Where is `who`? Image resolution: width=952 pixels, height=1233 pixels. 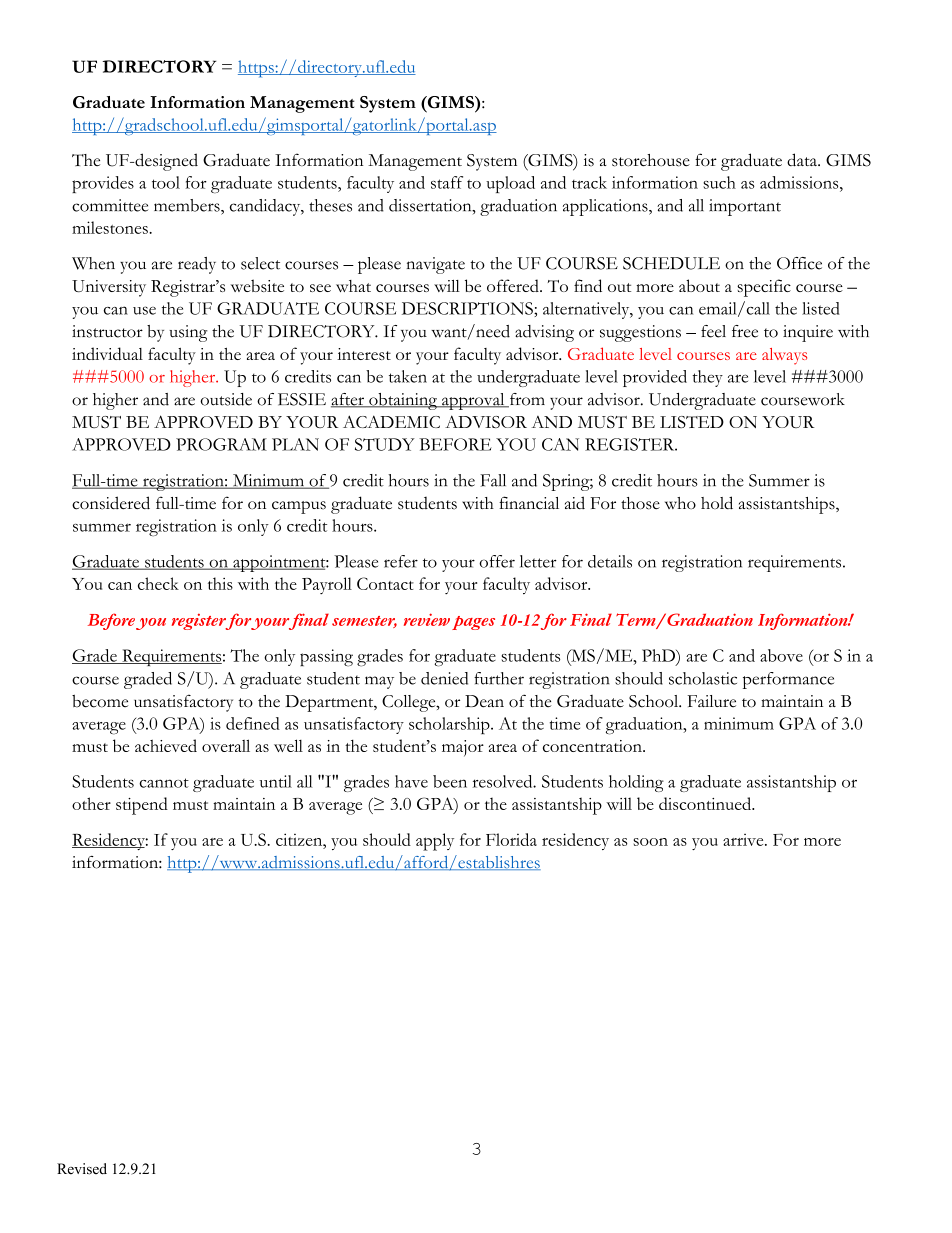 who is located at coordinates (680, 503).
